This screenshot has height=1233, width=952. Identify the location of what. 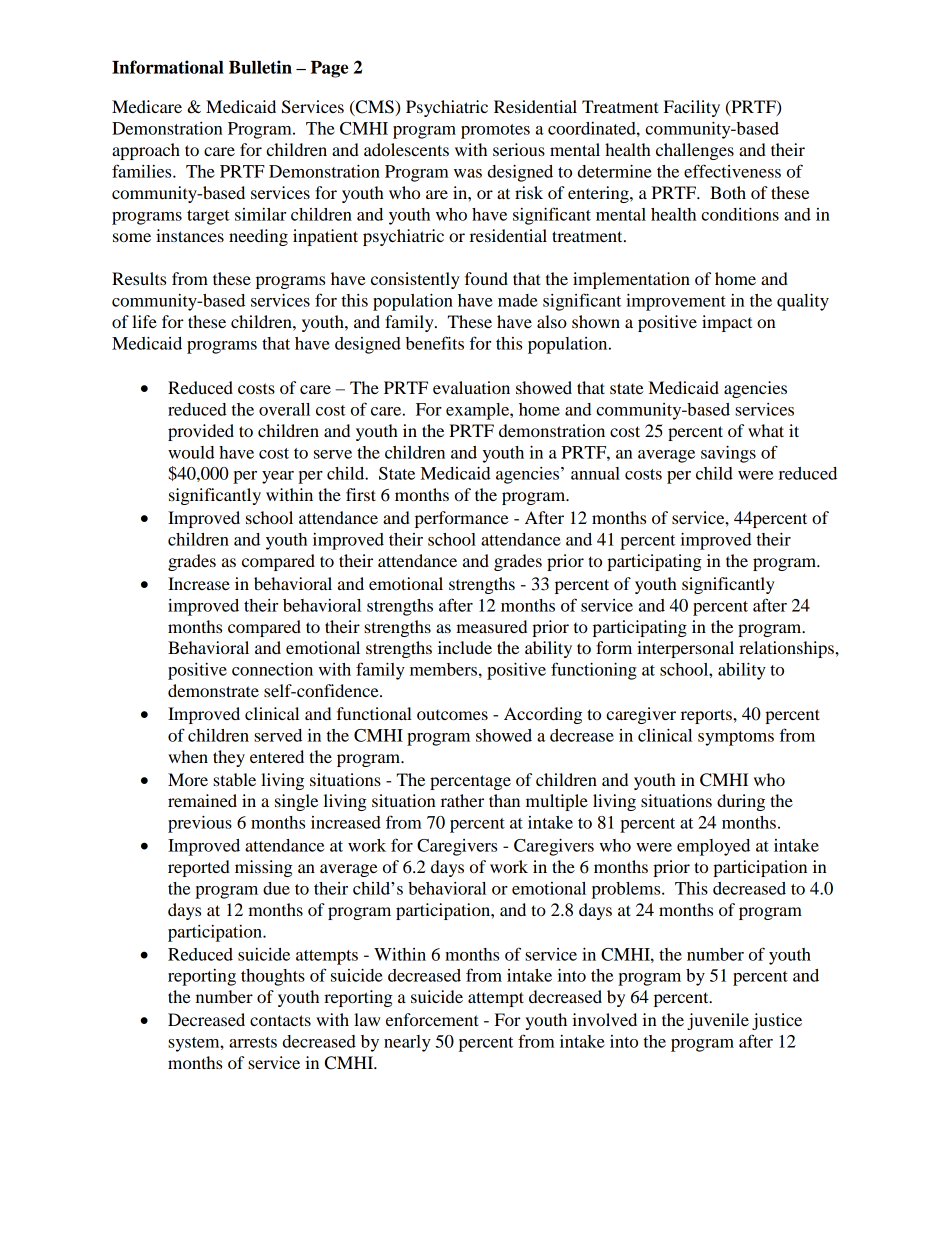
(766, 430).
